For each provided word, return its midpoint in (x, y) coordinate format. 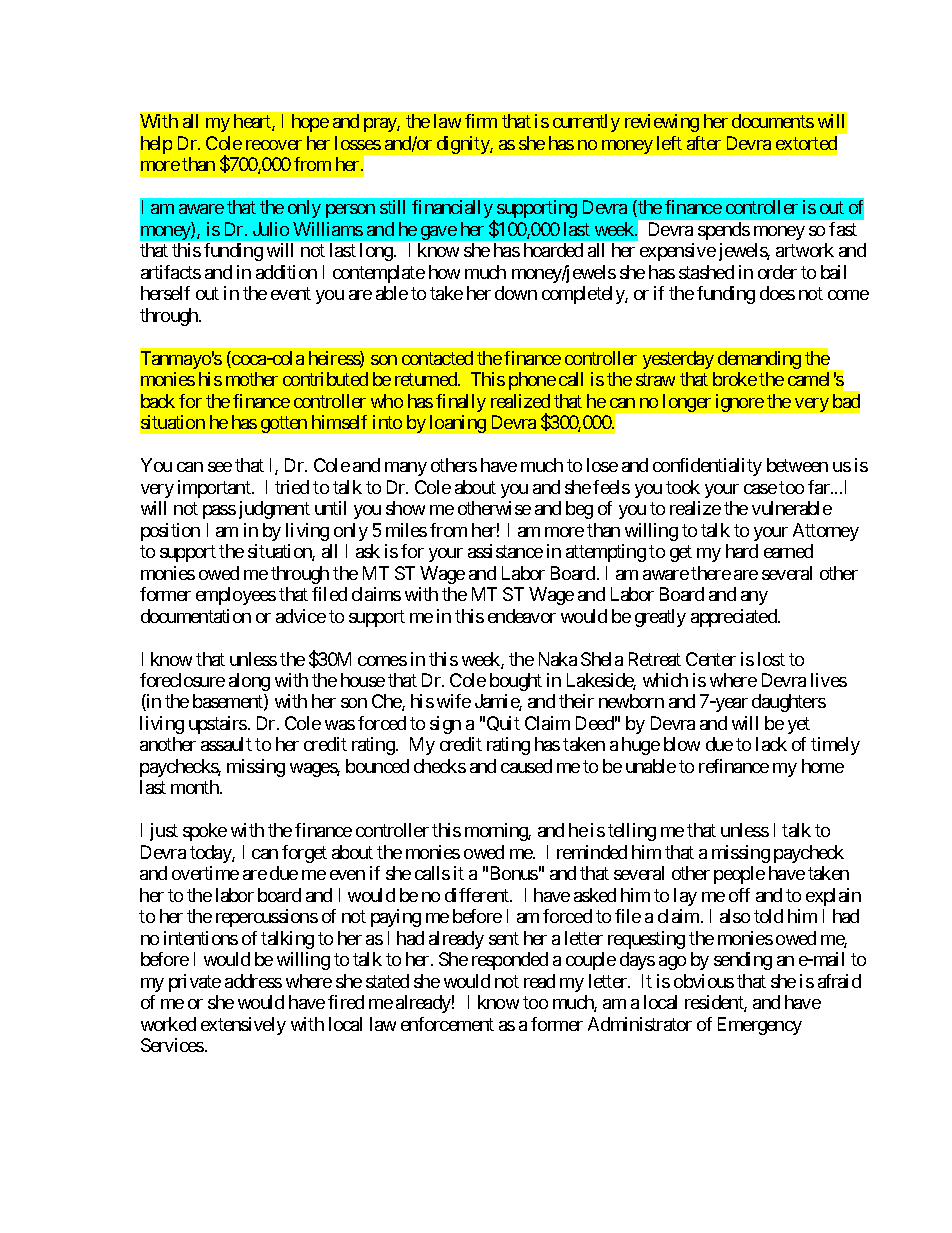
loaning (458, 424)
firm (481, 121)
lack (771, 744)
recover (274, 145)
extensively (243, 1026)
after (704, 143)
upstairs (218, 725)
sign (445, 725)
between (797, 465)
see (220, 467)
